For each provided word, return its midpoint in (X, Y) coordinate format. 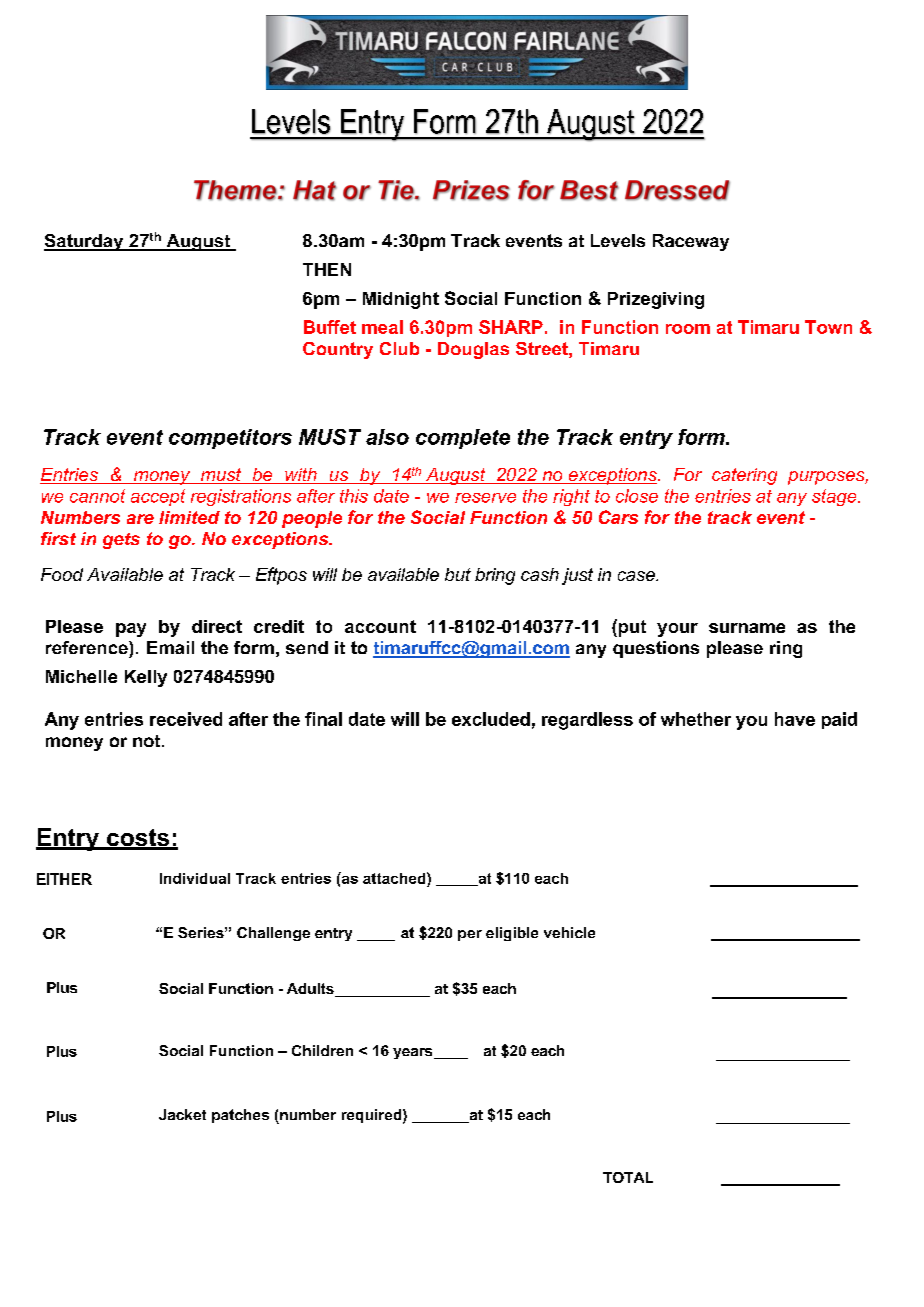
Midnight (401, 300)
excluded (491, 719)
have (795, 719)
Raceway (691, 242)
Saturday (85, 242)
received (186, 719)
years (414, 1053)
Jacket (182, 1114)
